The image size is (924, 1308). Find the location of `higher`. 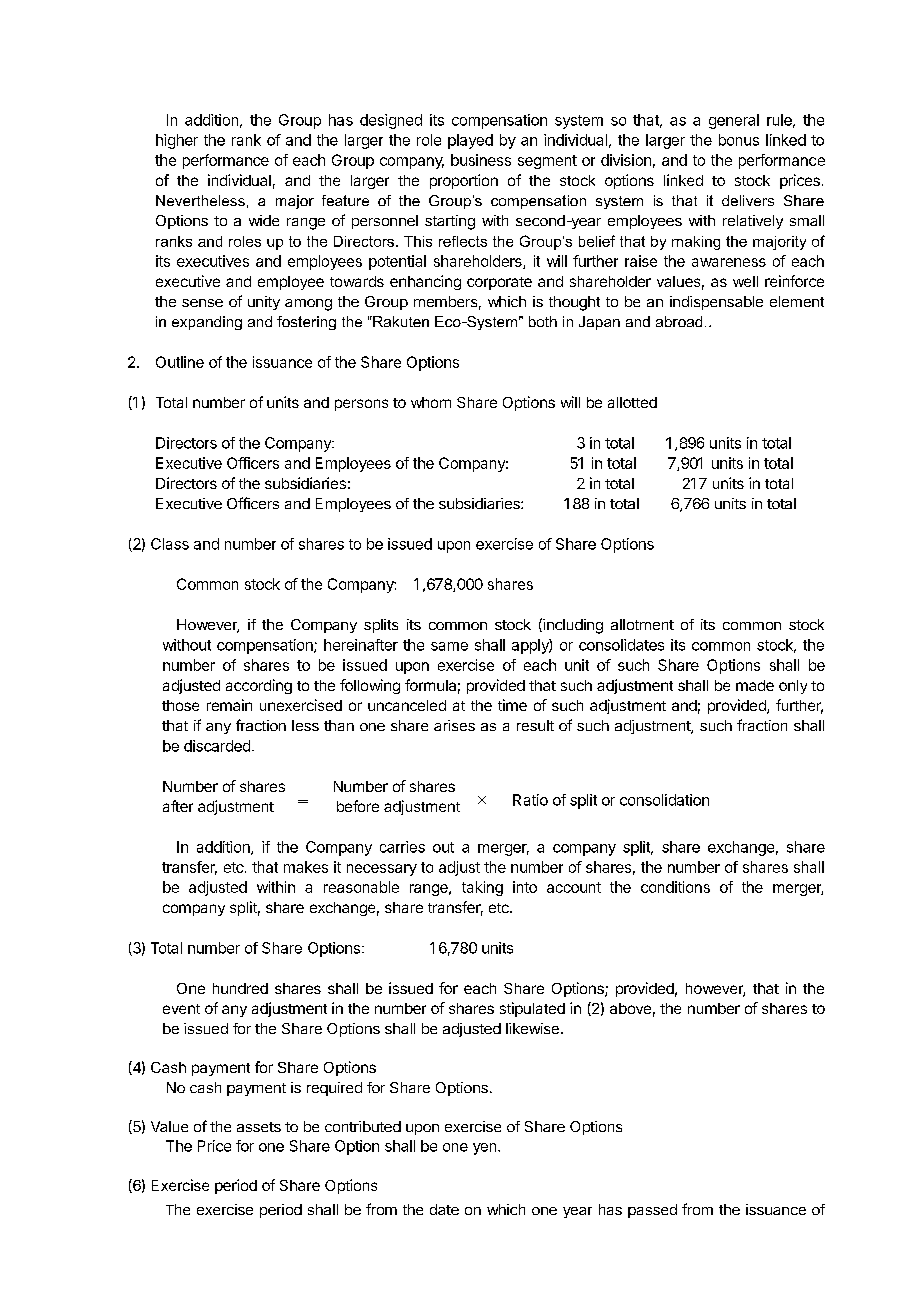

higher is located at coordinates (177, 141).
